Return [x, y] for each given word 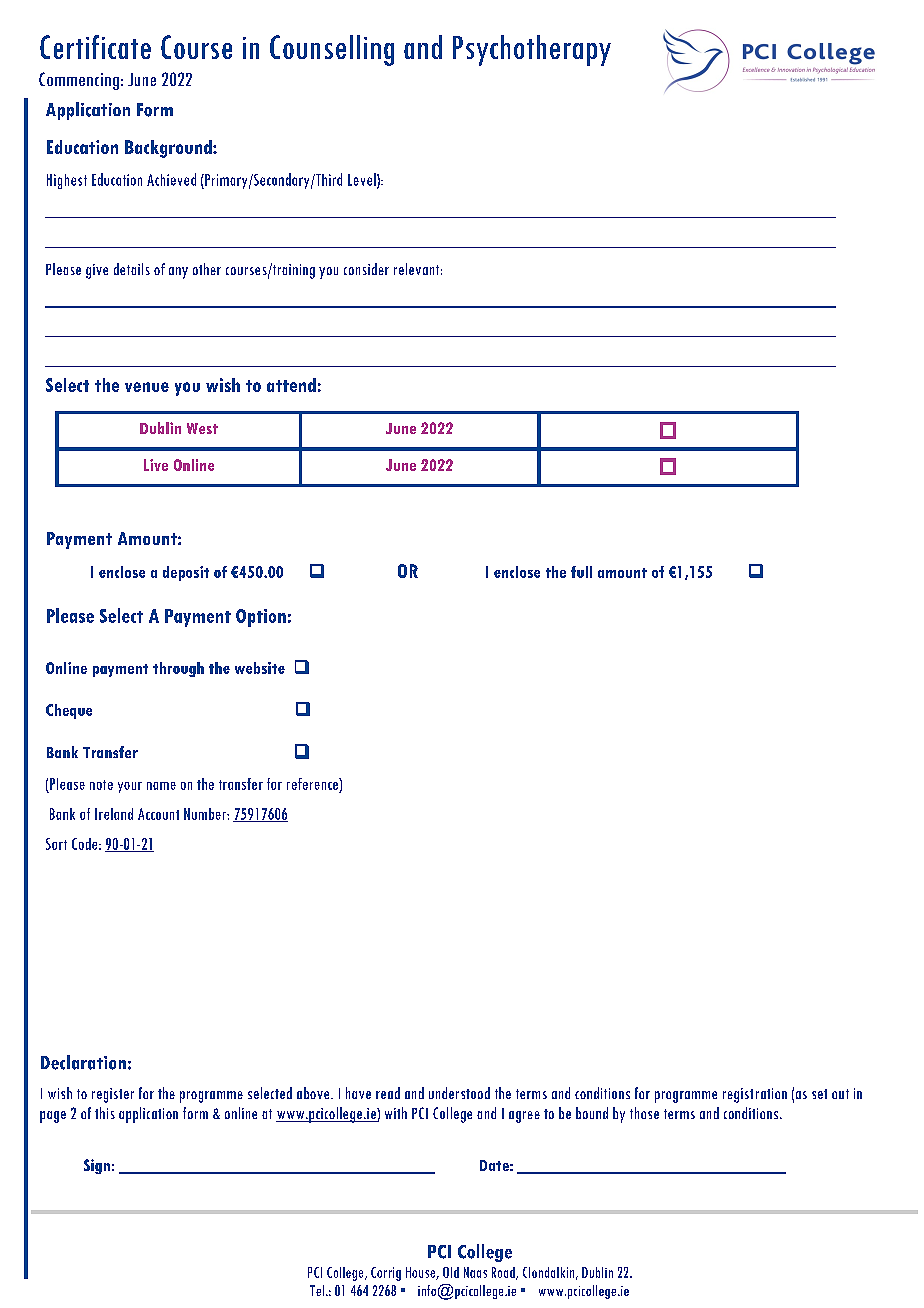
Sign [97, 1166]
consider [366, 269]
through [178, 669]
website [260, 668]
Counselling [332, 50]
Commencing [79, 81]
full [581, 572]
